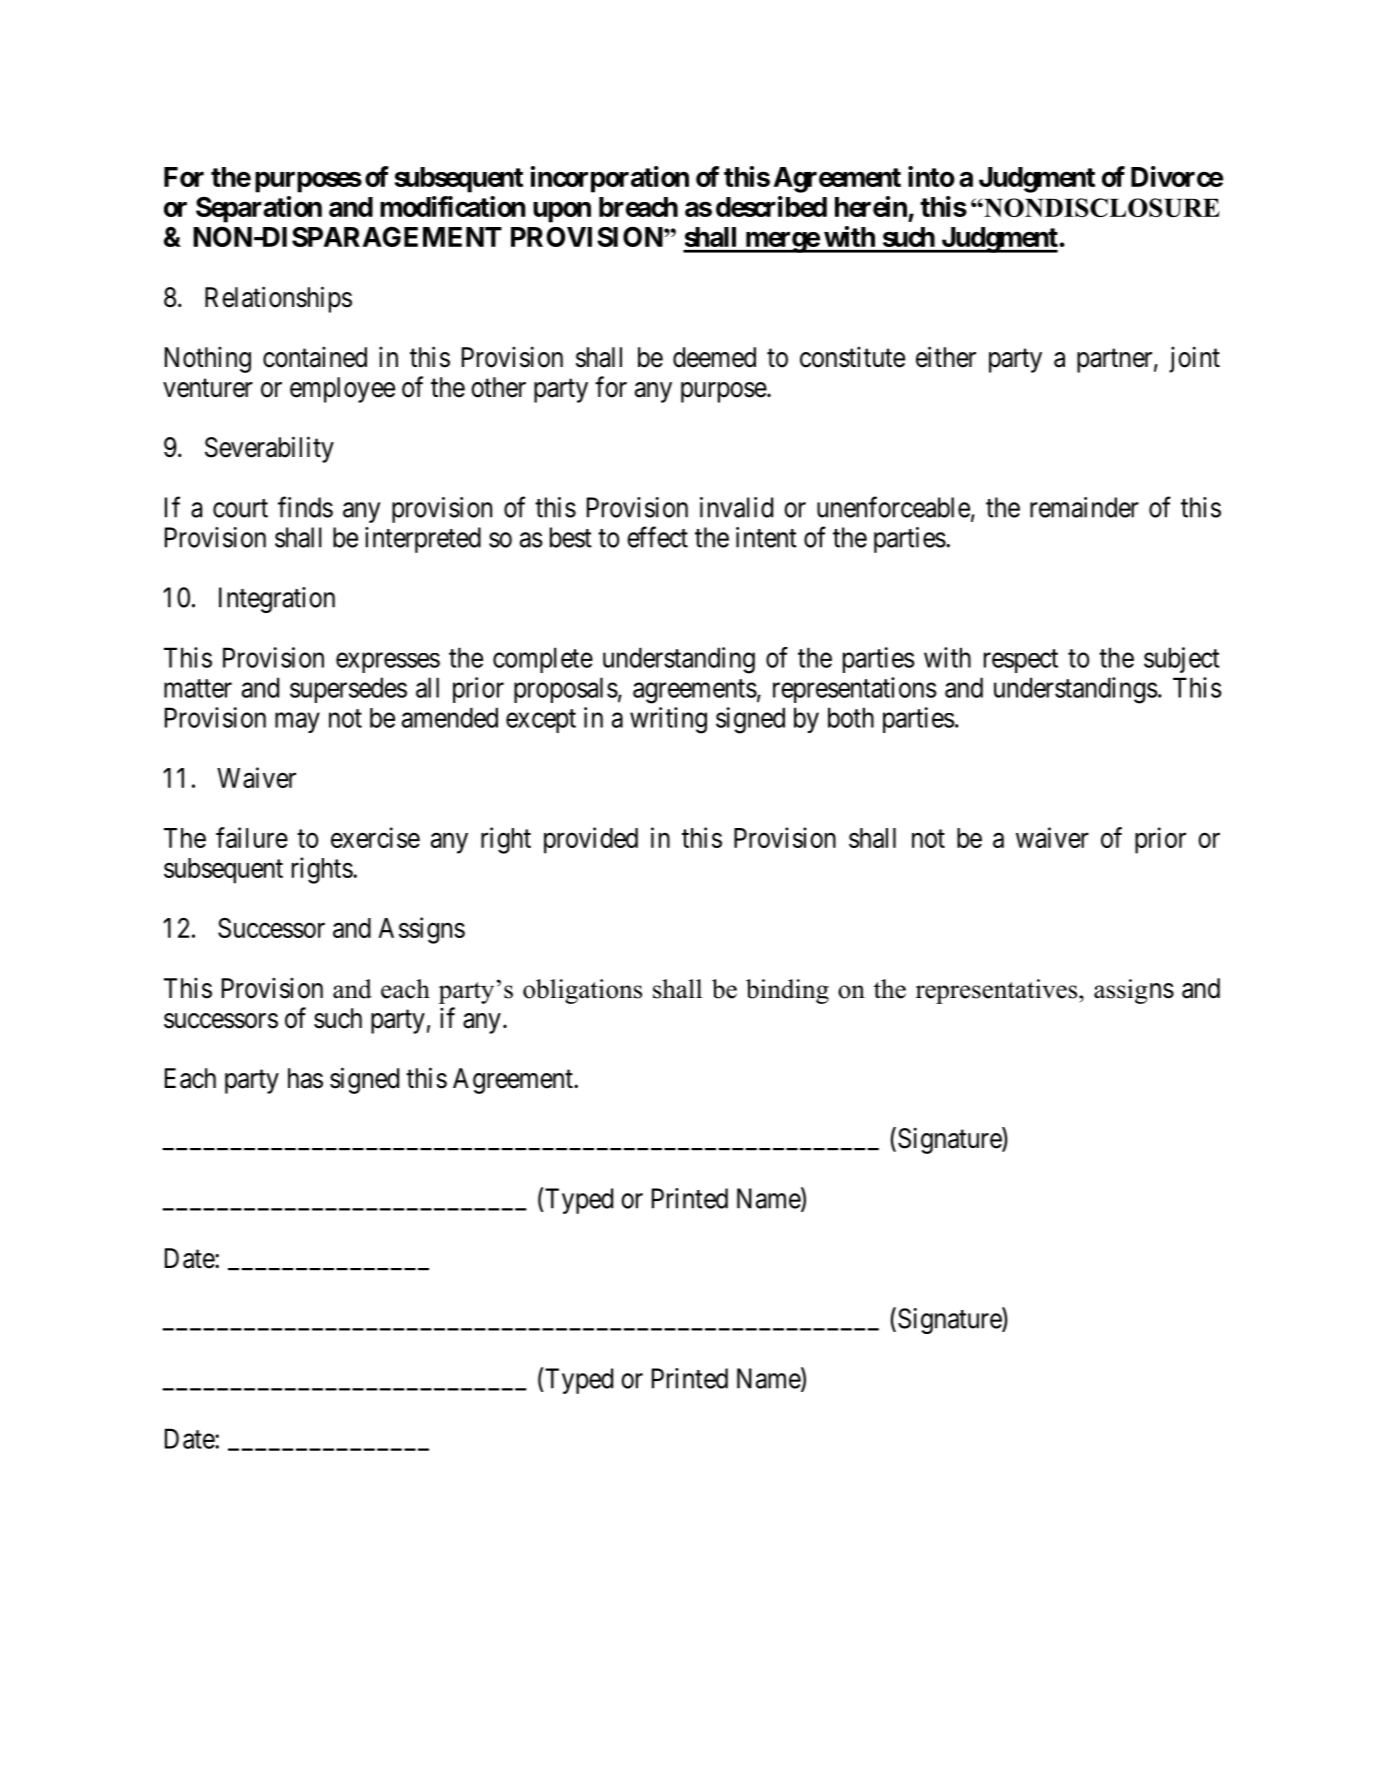  I want to click on Separation, so click(259, 209).
